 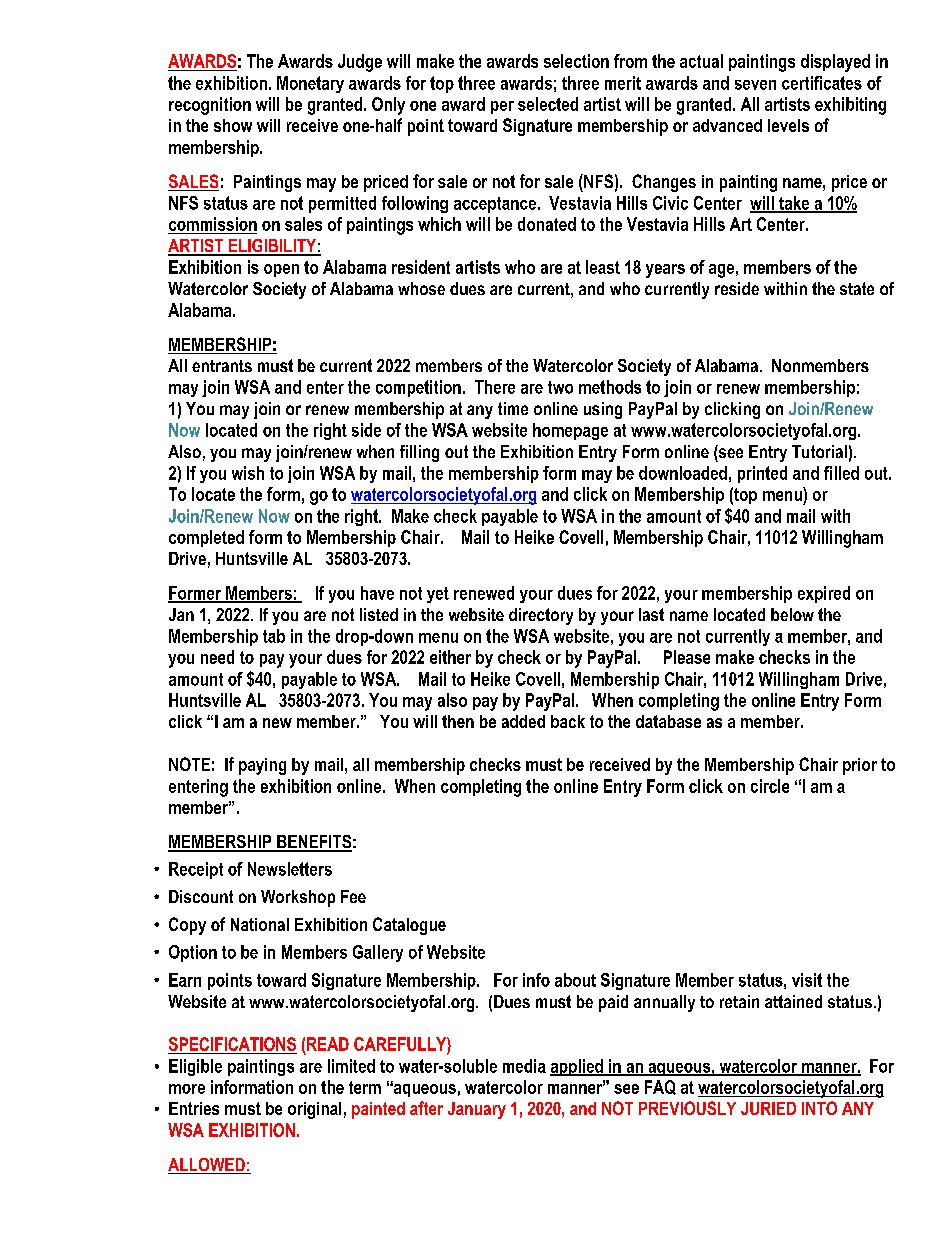 I want to click on visit, so click(x=807, y=980).
